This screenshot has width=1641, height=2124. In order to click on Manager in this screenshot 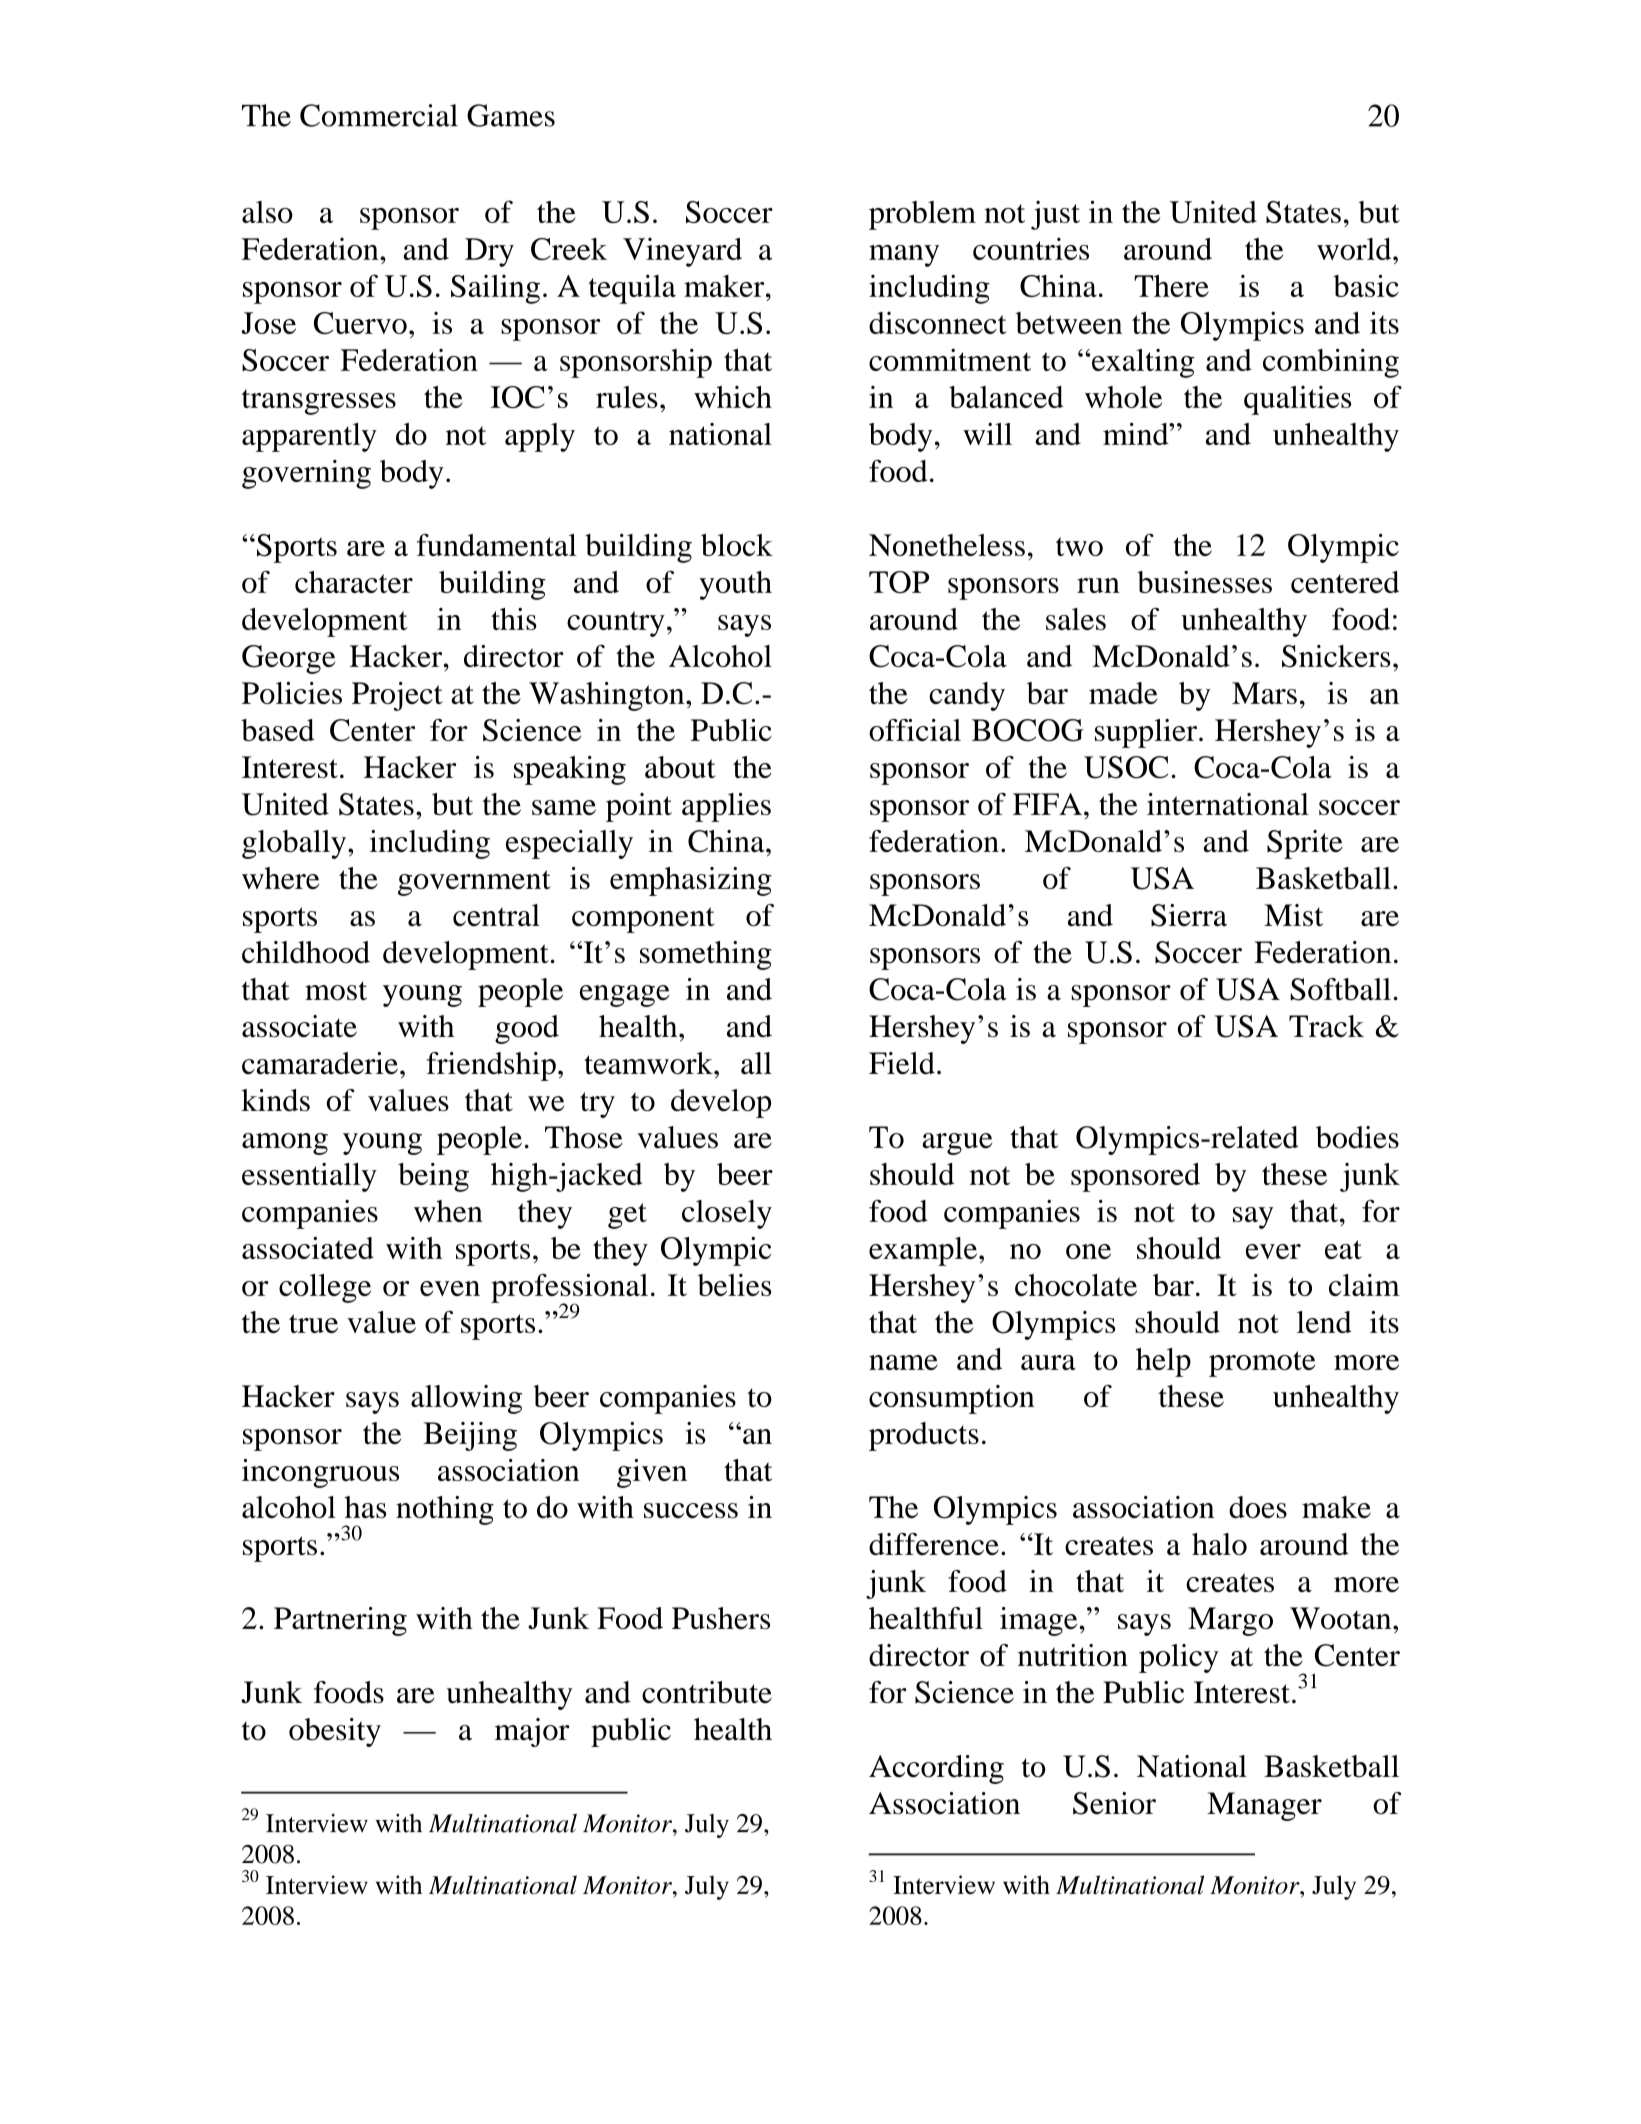, I will do `click(1264, 1806)`.
